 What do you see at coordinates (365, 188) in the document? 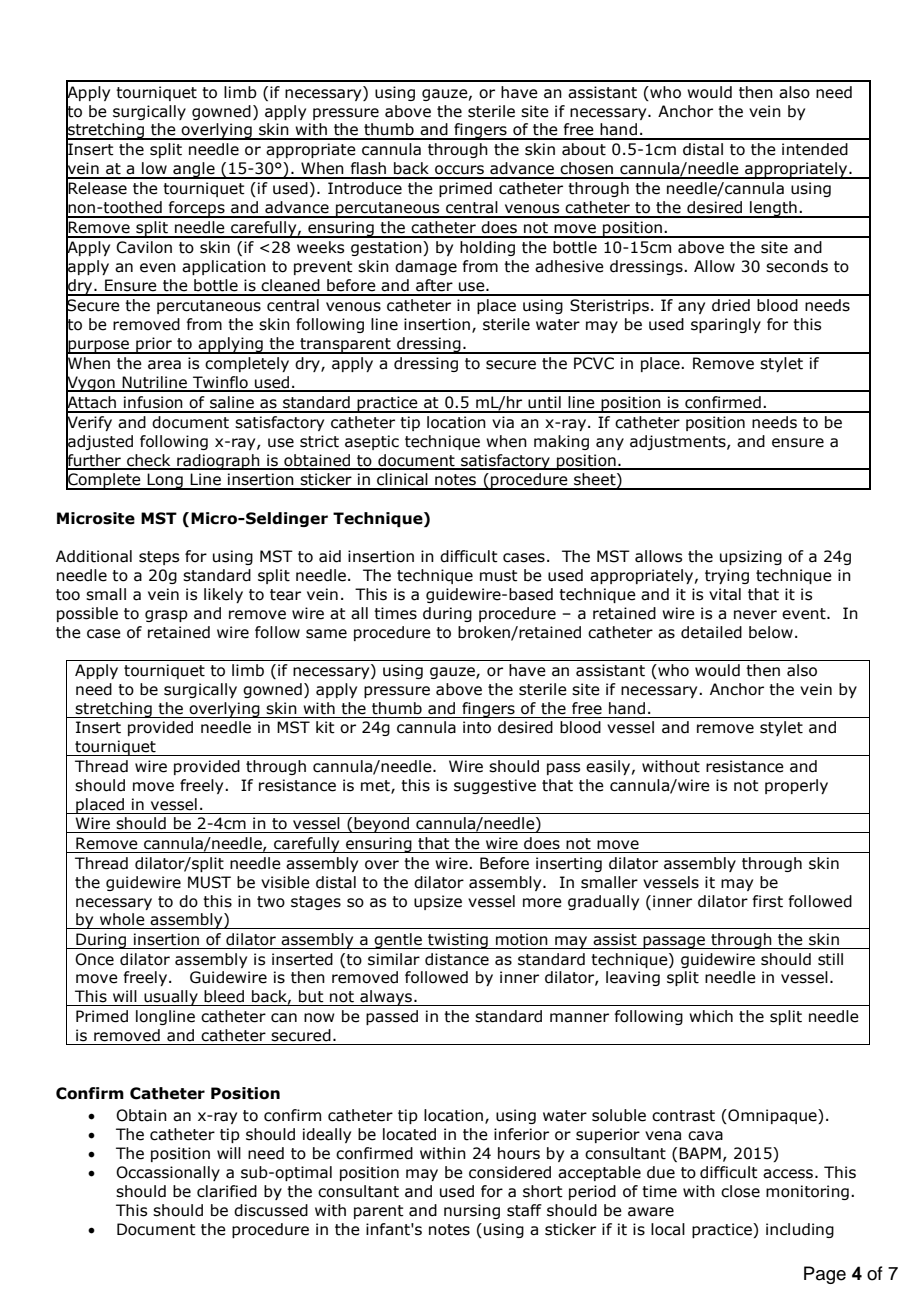
I see `Introduce` at bounding box center [365, 188].
